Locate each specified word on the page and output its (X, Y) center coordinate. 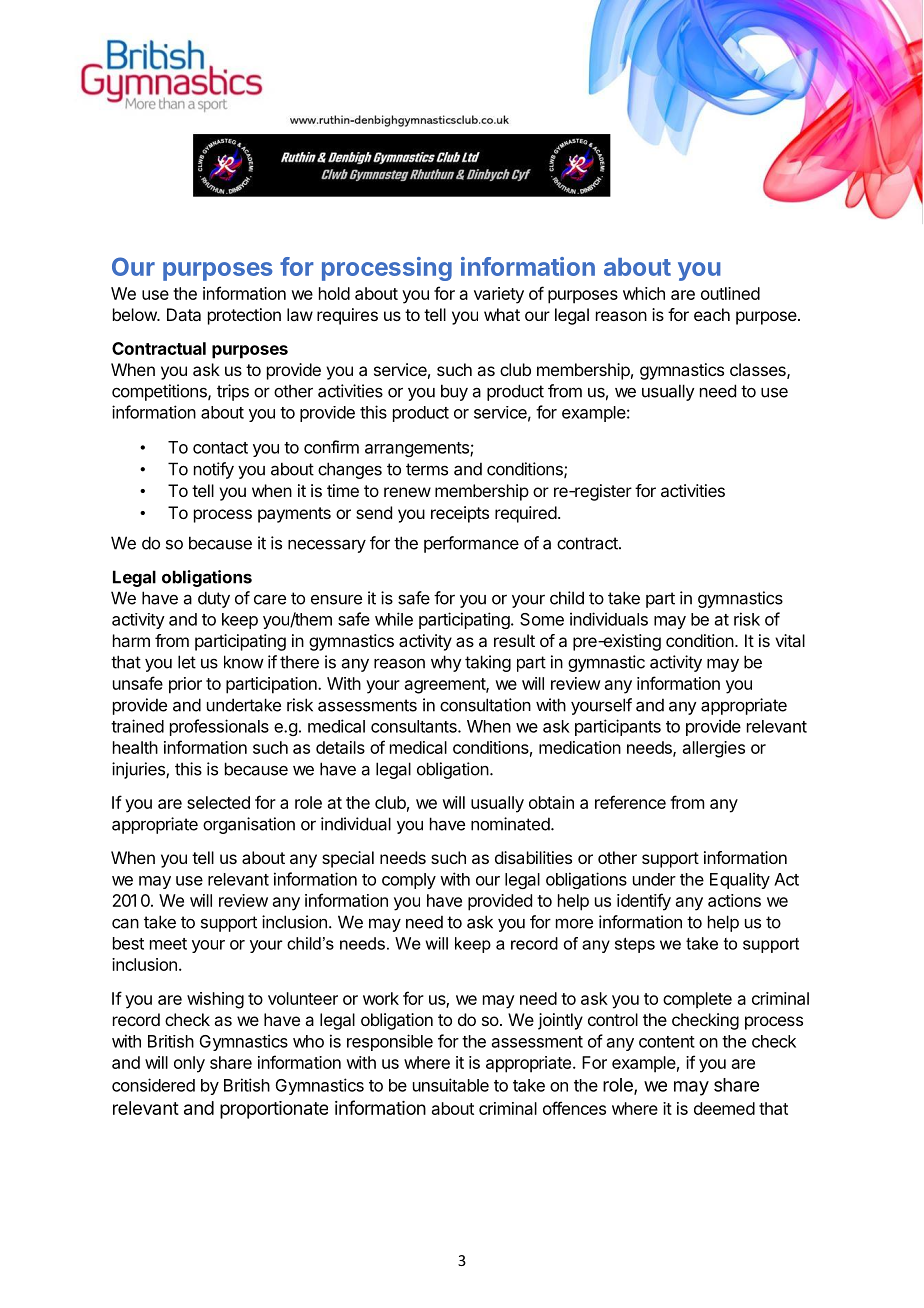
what (502, 314)
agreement (446, 686)
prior (185, 685)
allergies (714, 749)
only (189, 1064)
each (712, 314)
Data (184, 314)
